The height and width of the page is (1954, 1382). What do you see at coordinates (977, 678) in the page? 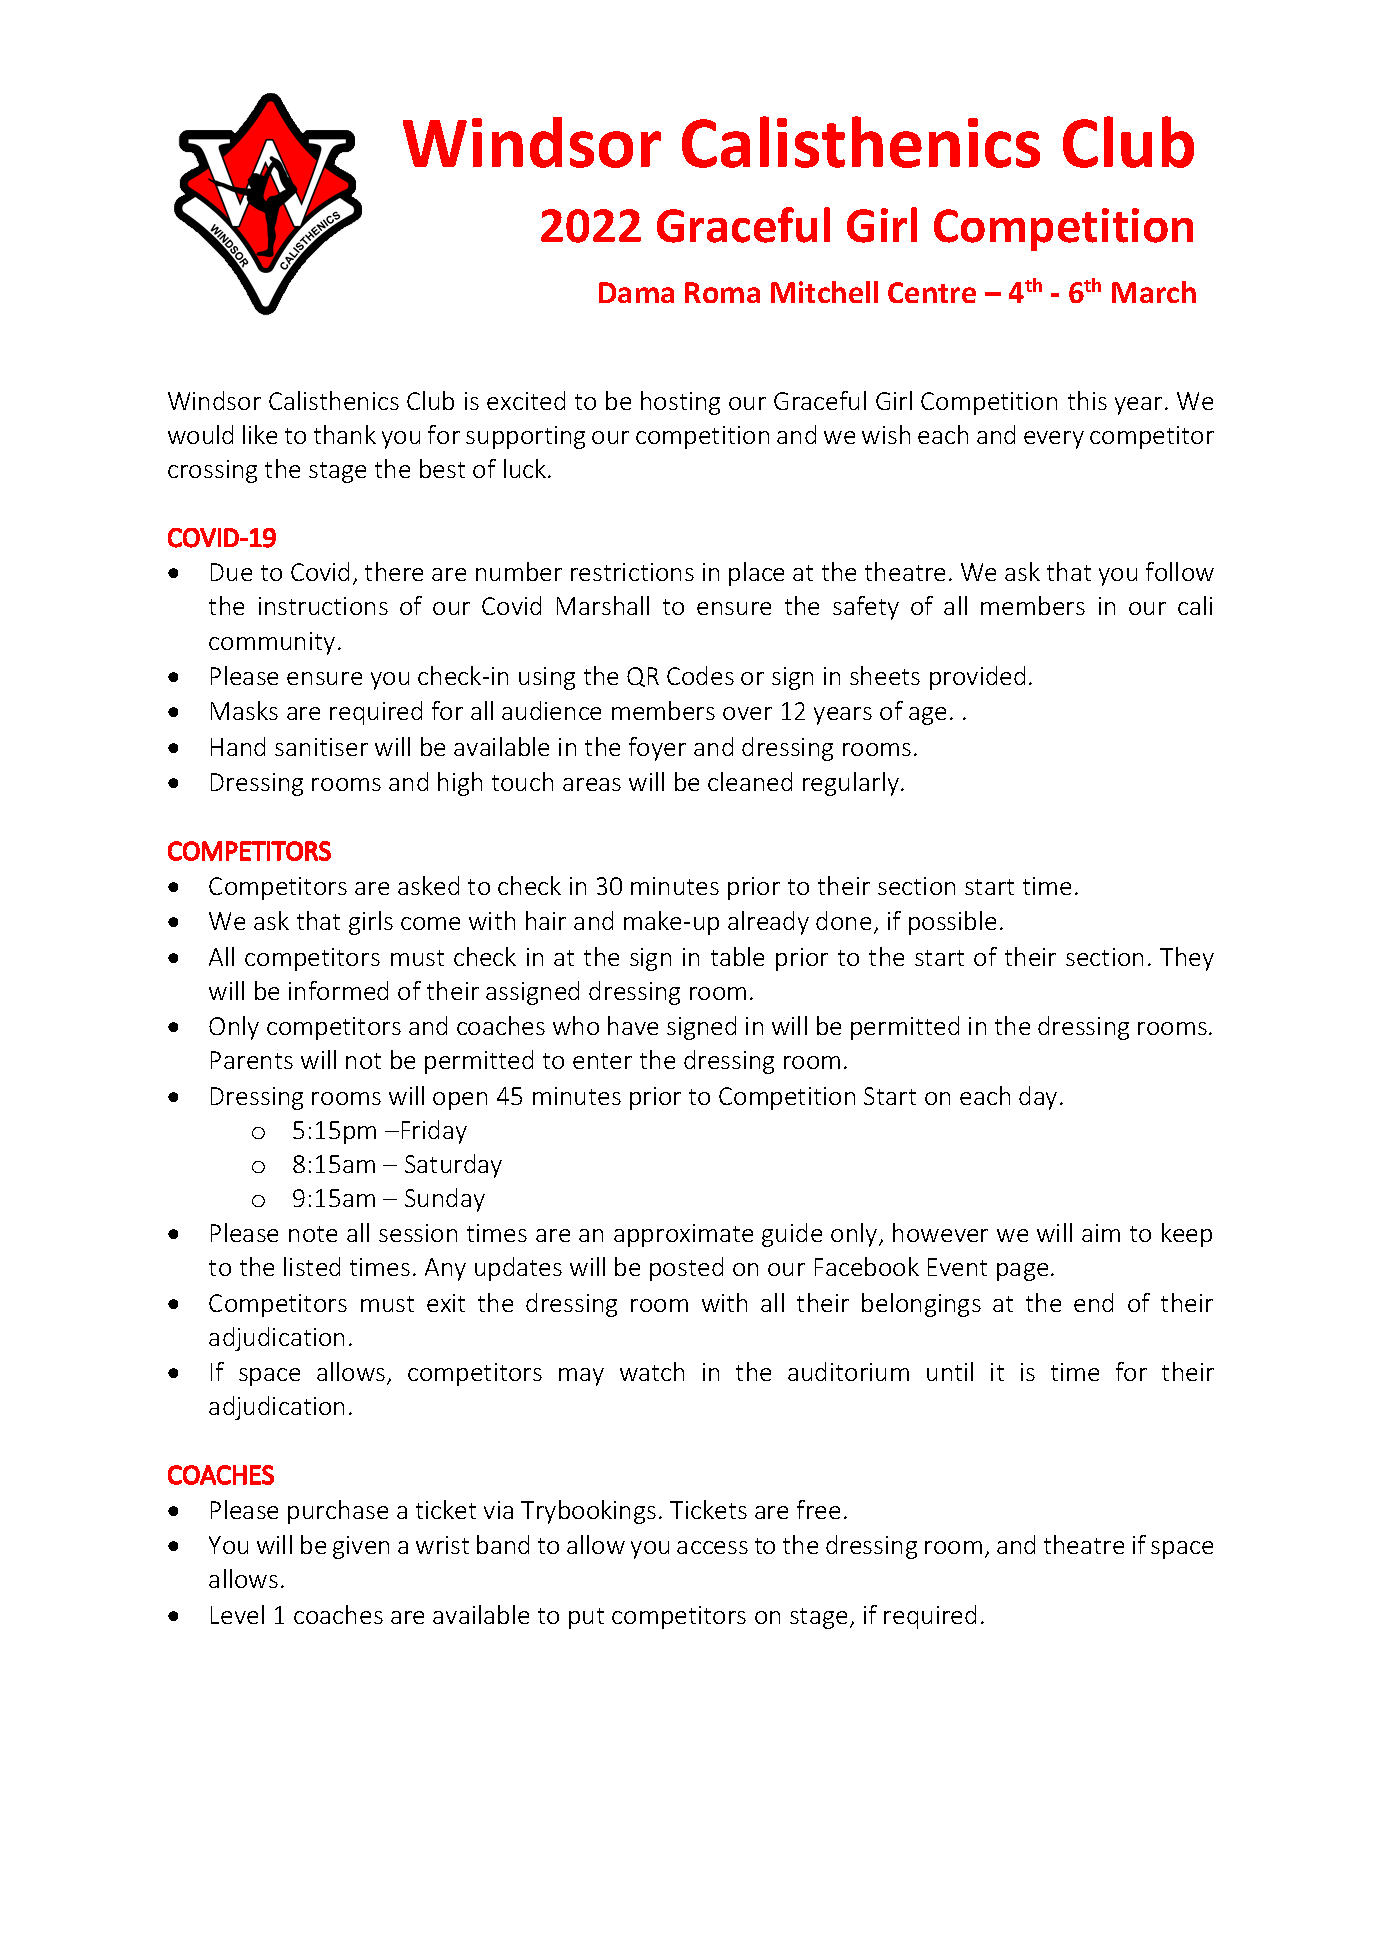
I see `provided` at bounding box center [977, 678].
